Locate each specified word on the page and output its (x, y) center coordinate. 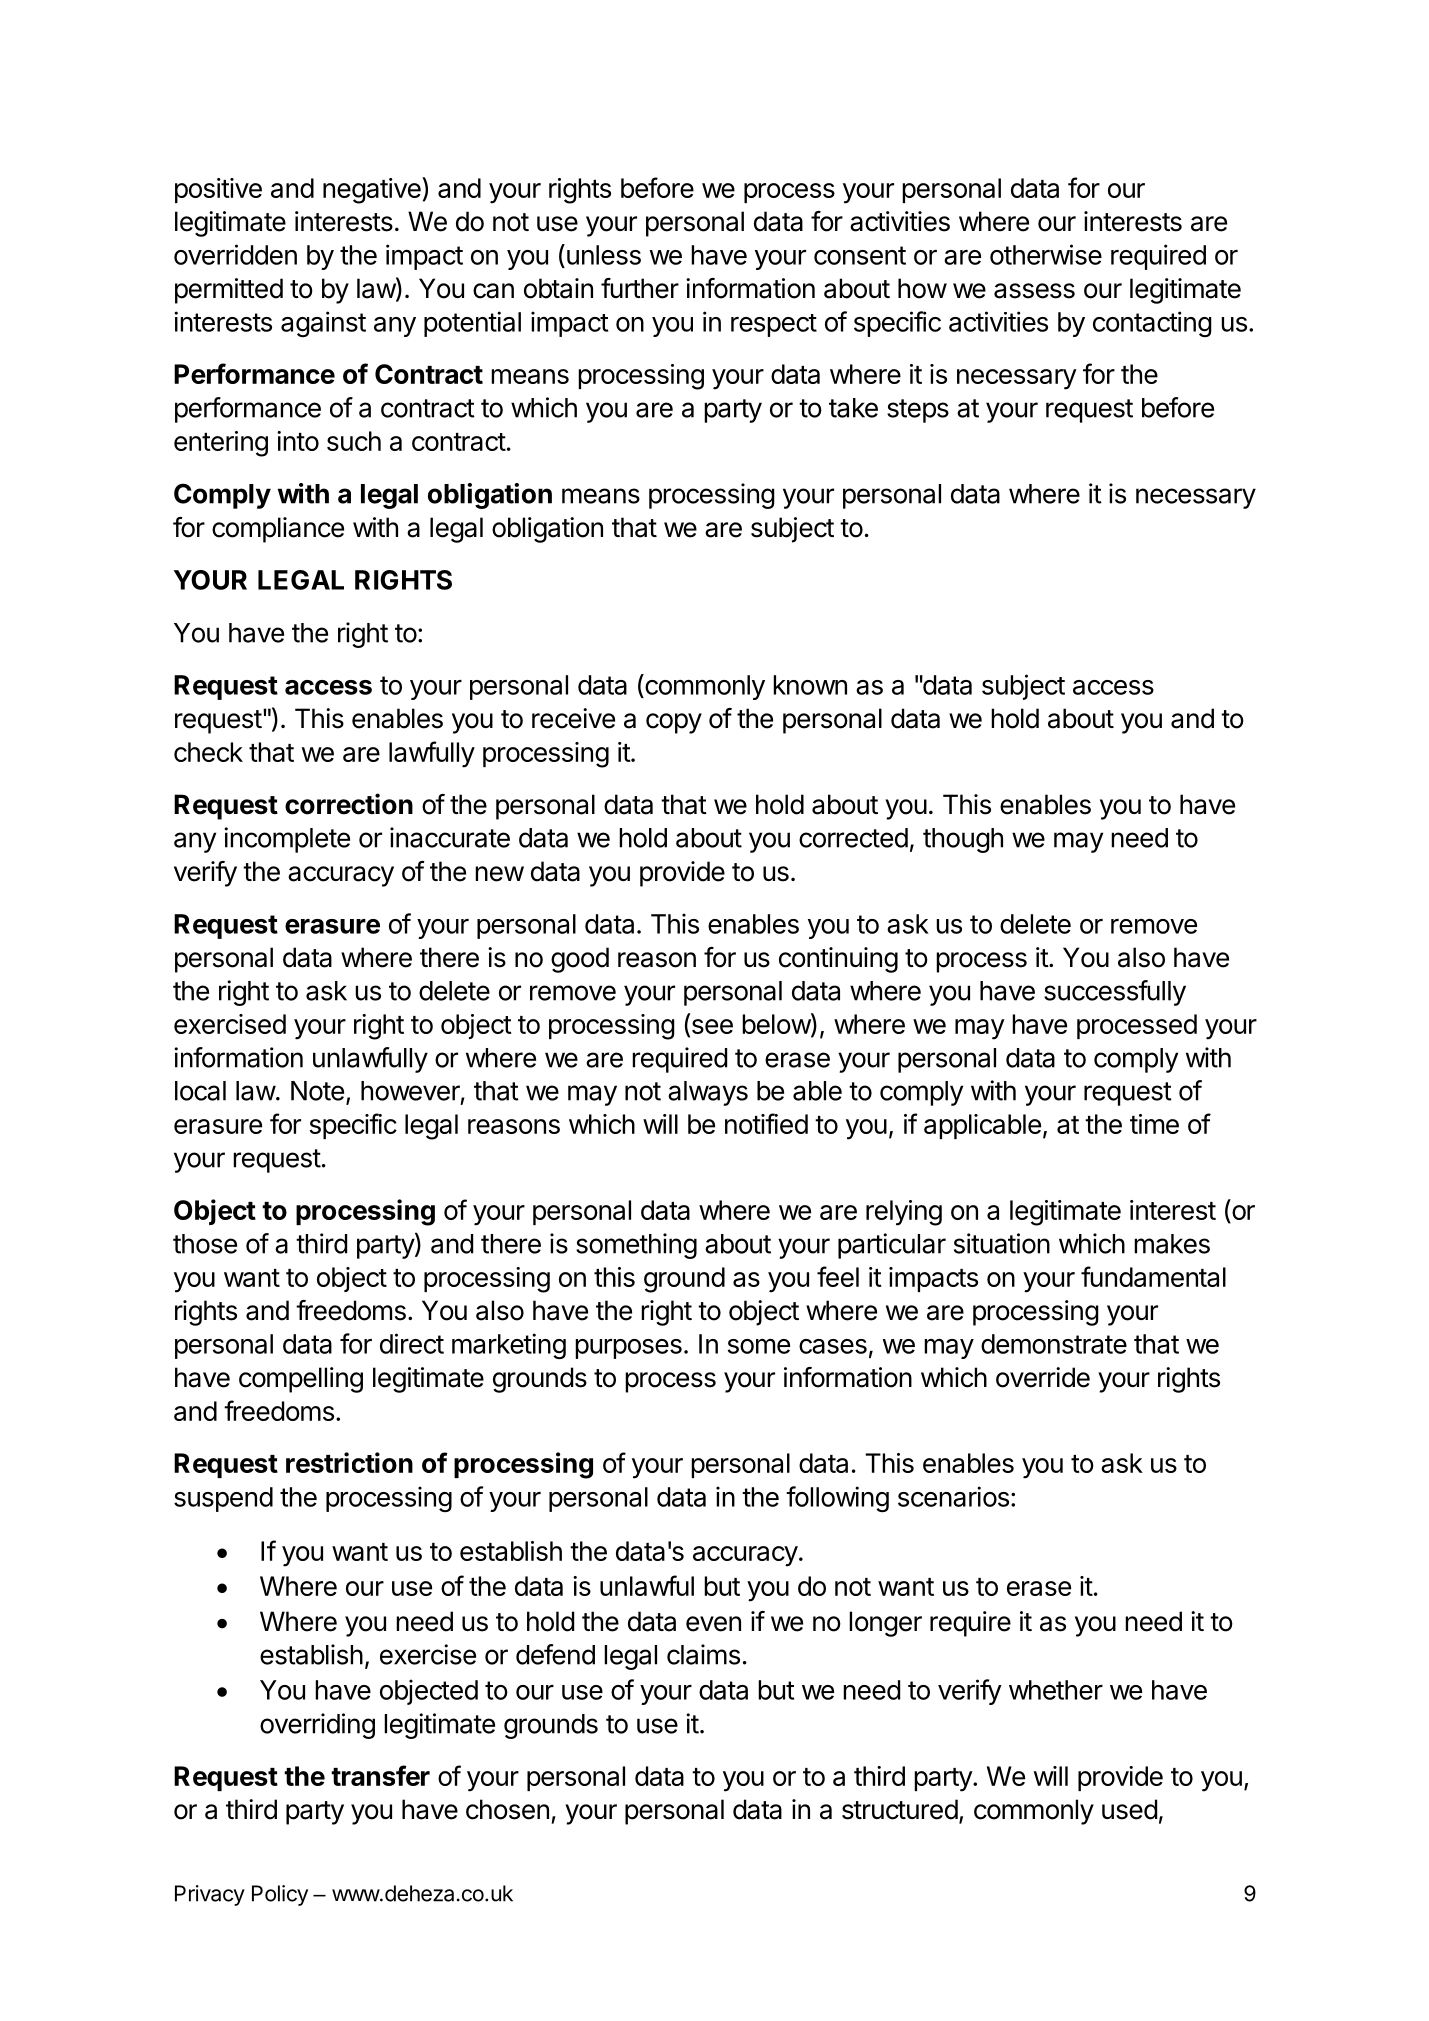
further (640, 288)
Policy (280, 1895)
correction (349, 804)
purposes (628, 1349)
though (963, 840)
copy (674, 723)
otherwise (1046, 254)
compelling (301, 1380)
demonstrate (1054, 1344)
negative (373, 190)
